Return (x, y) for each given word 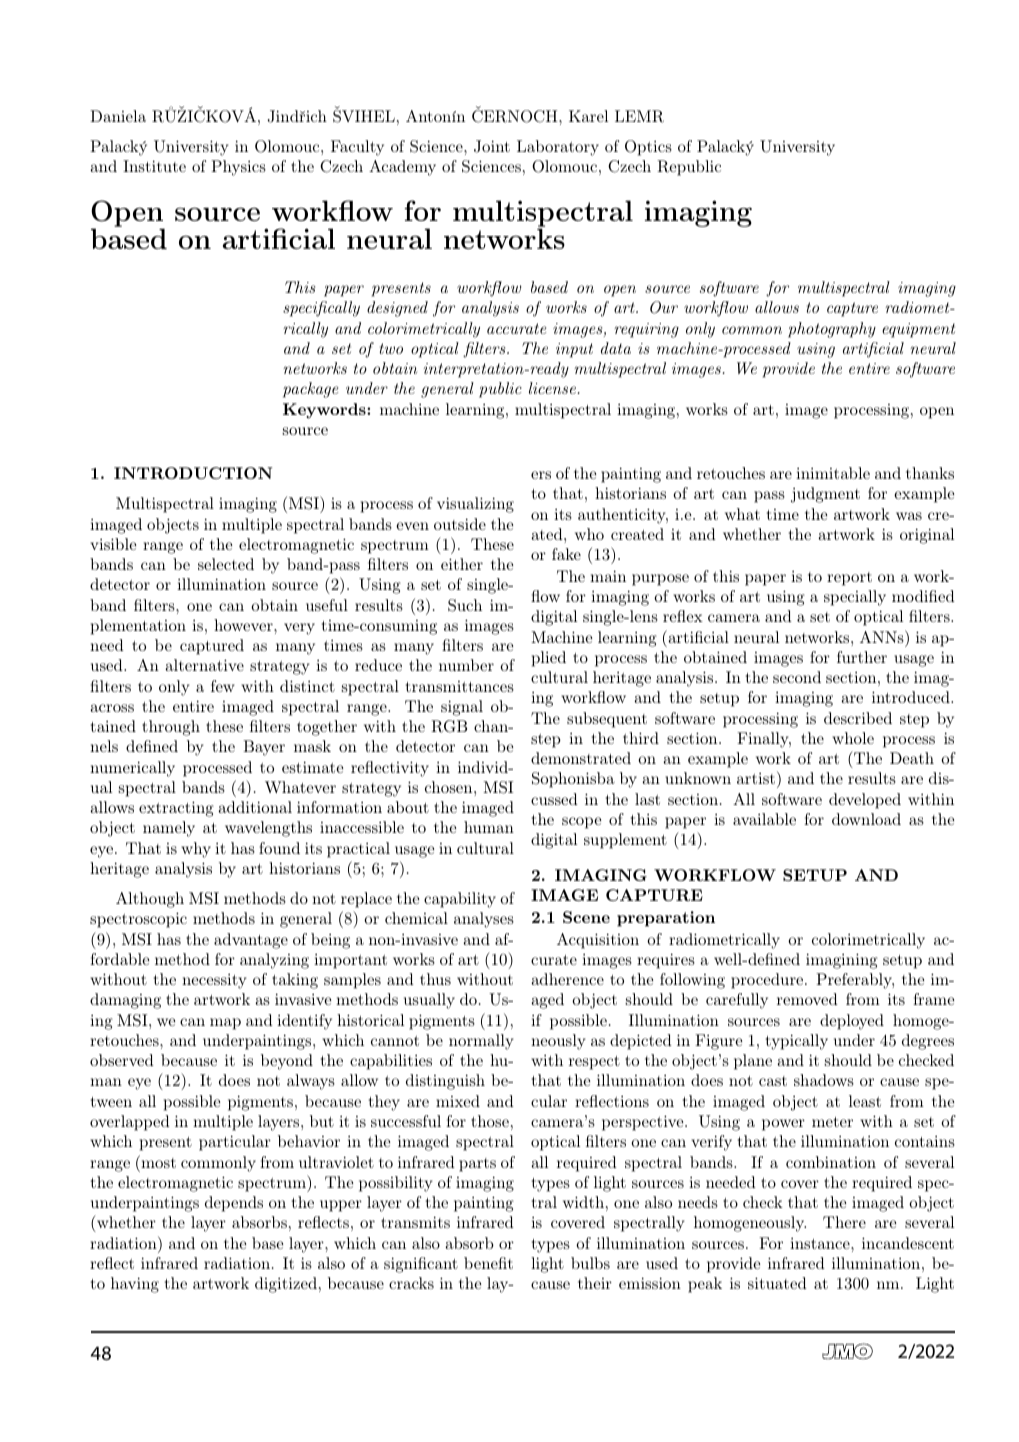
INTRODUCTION (193, 473)
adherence (567, 979)
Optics (648, 148)
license (553, 388)
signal (462, 708)
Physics (238, 168)
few (223, 686)
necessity (214, 981)
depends (234, 1204)
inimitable (833, 473)
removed (807, 999)
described (858, 718)
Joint (492, 146)
